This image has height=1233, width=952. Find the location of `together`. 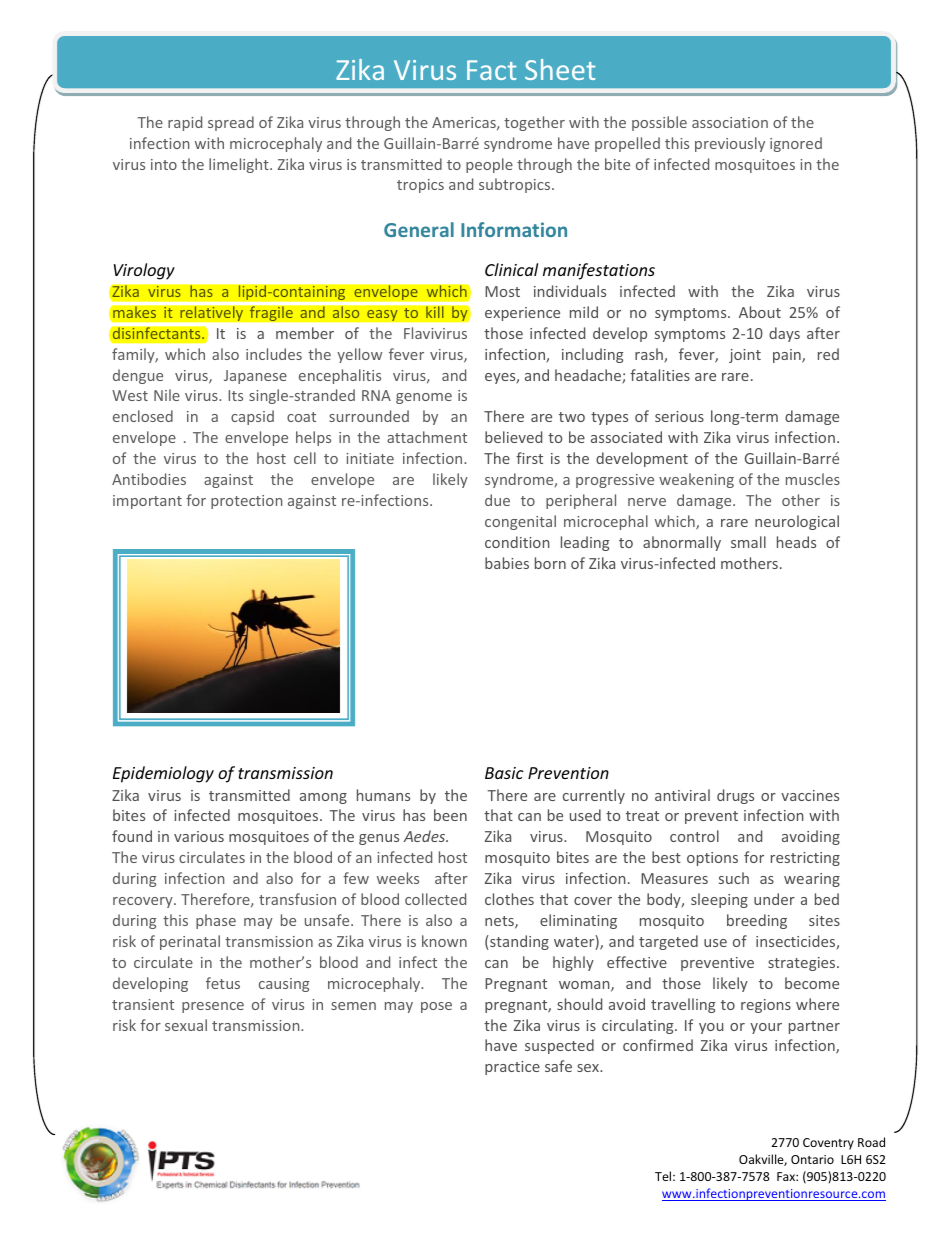

together is located at coordinates (534, 123).
